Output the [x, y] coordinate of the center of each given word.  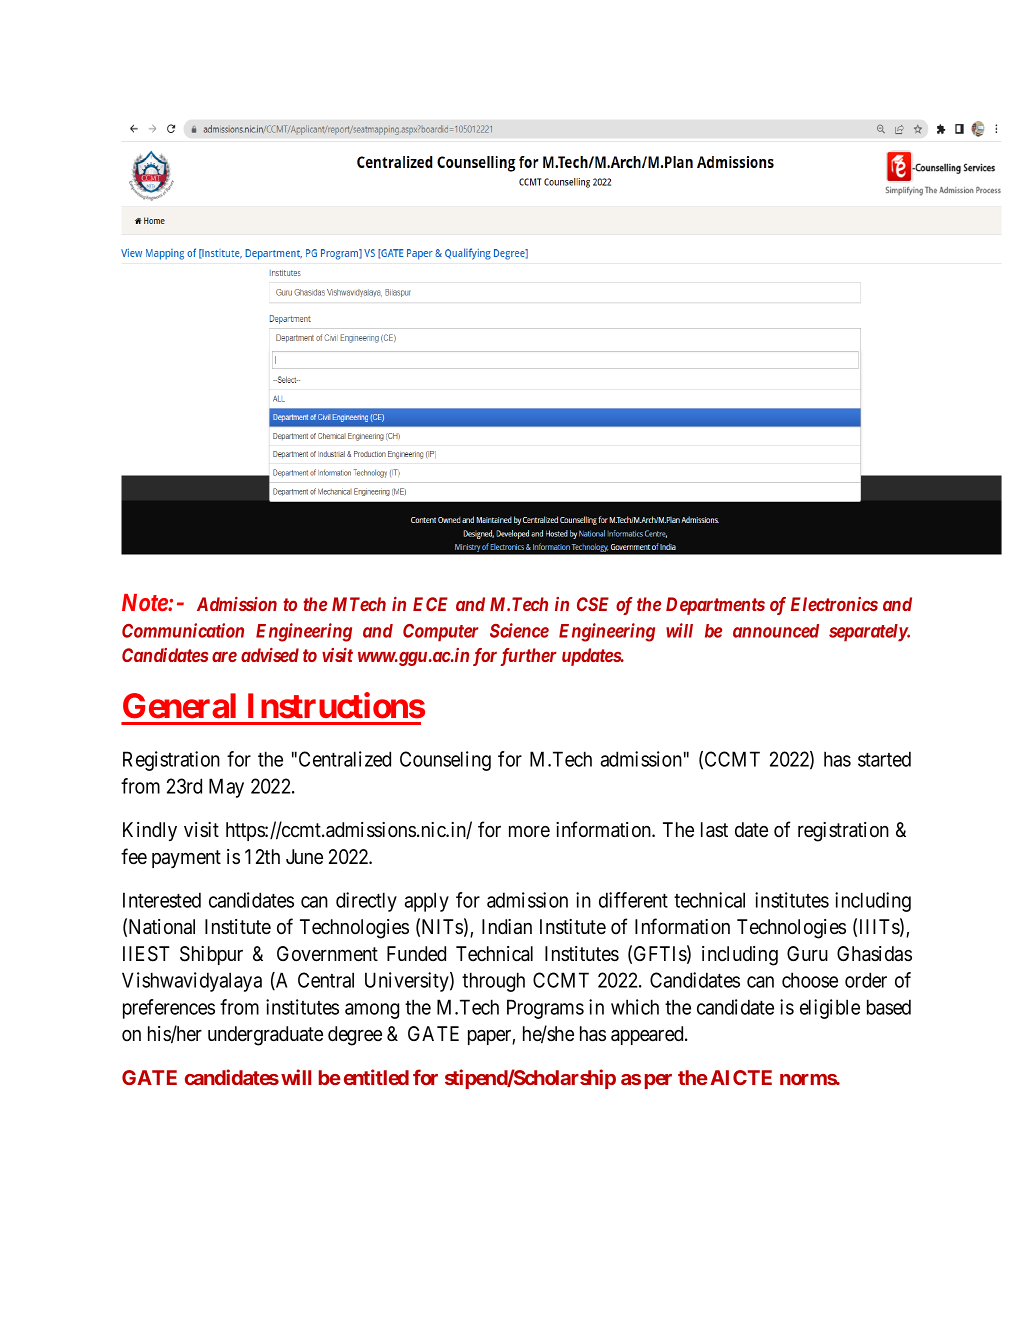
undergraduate [265, 1036]
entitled [376, 1077]
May [226, 788]
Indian [507, 927]
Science [519, 630]
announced [776, 631]
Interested [162, 900]
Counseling [445, 761]
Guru [807, 953]
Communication [183, 630]
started [884, 759]
